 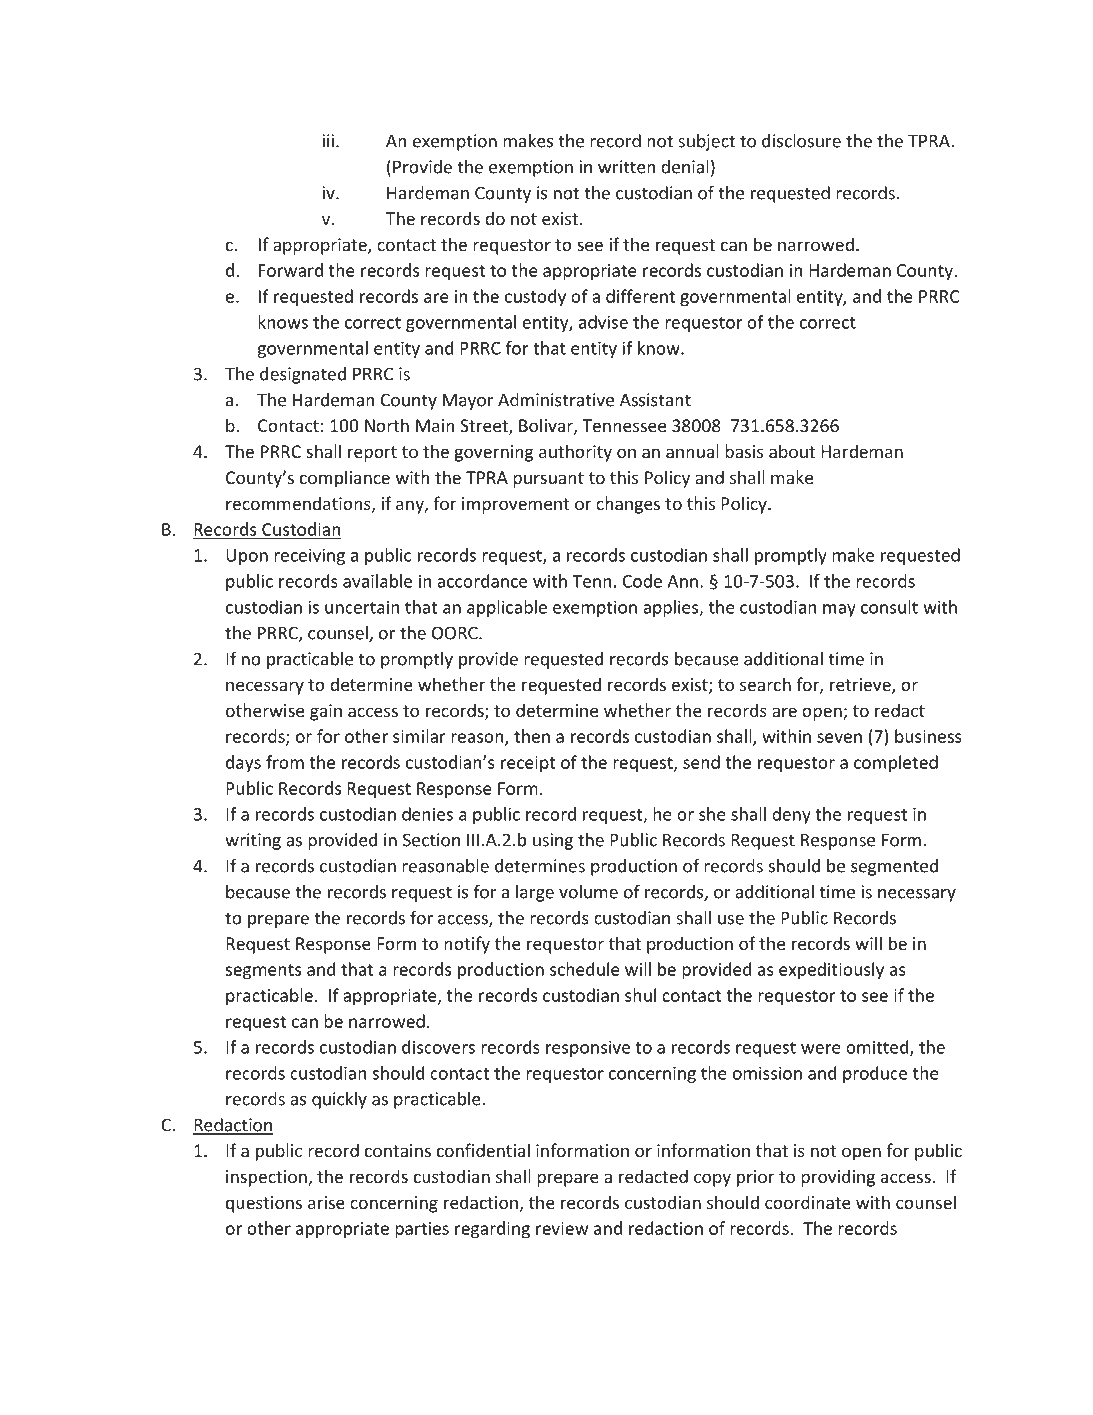 I want to click on retrieve, so click(x=861, y=686).
